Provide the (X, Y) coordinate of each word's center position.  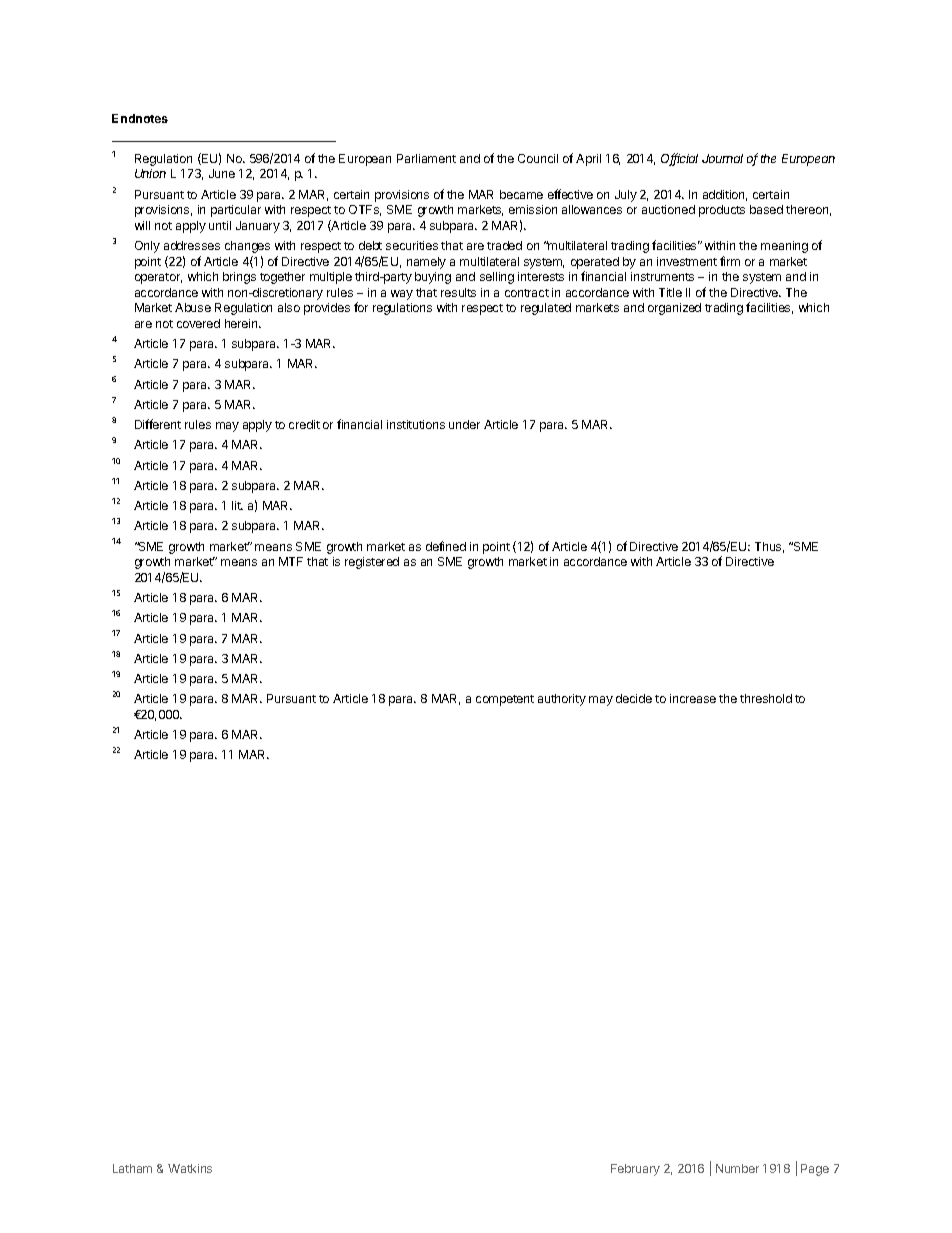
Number (737, 1168)
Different (158, 424)
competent (505, 700)
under (464, 424)
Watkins (190, 1168)
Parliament (426, 158)
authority (562, 700)
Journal (722, 158)
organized (674, 309)
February (635, 1170)
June (222, 173)
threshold (766, 698)
